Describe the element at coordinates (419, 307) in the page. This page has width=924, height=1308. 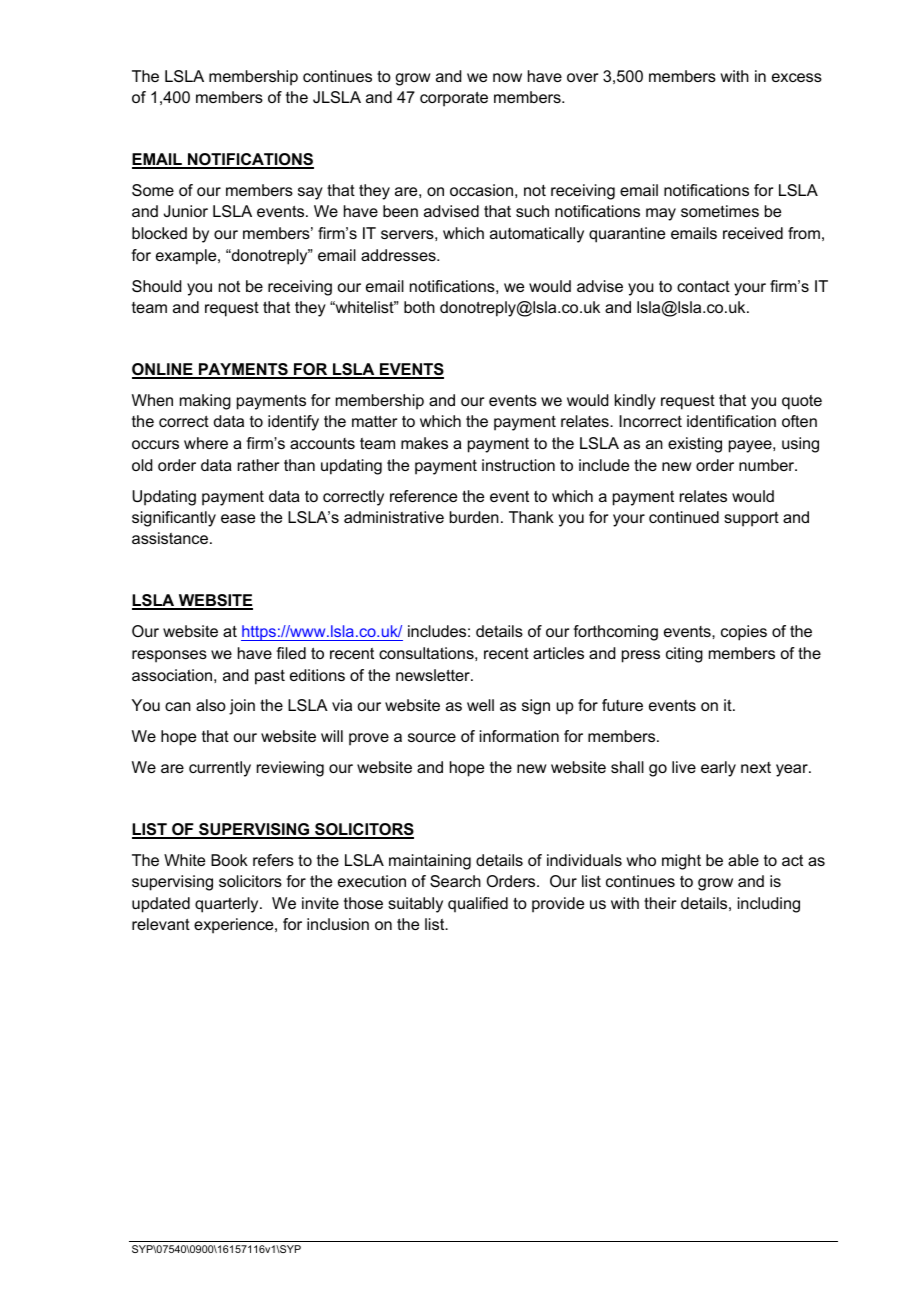
I see `both` at that location.
